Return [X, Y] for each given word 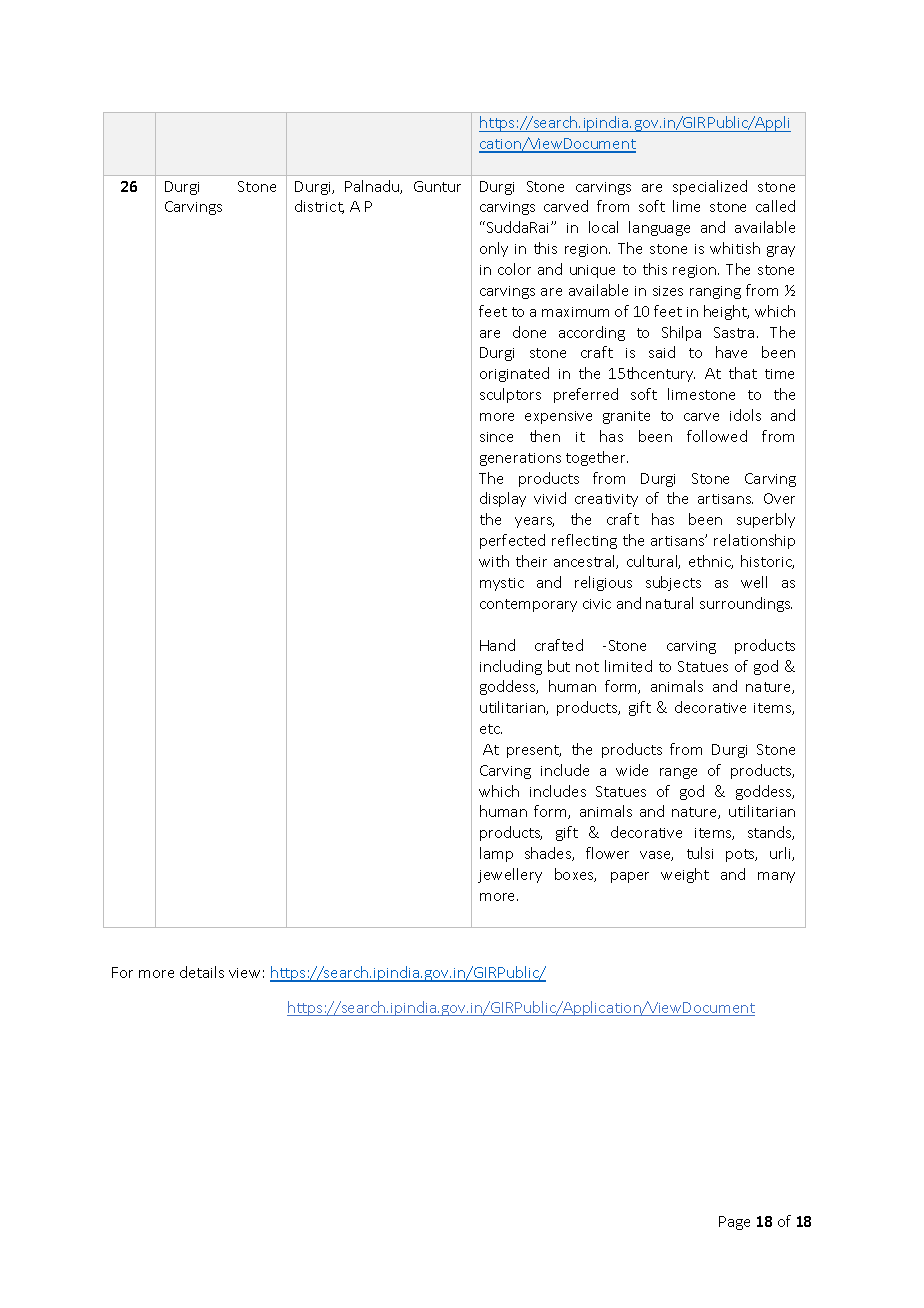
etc [491, 729]
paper [630, 877]
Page [734, 1223]
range [678, 773]
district [319, 207]
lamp [496, 854]
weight [685, 875]
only [494, 249]
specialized [710, 187]
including [511, 667]
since [496, 437]
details [202, 972]
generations [520, 459]
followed [717, 436]
